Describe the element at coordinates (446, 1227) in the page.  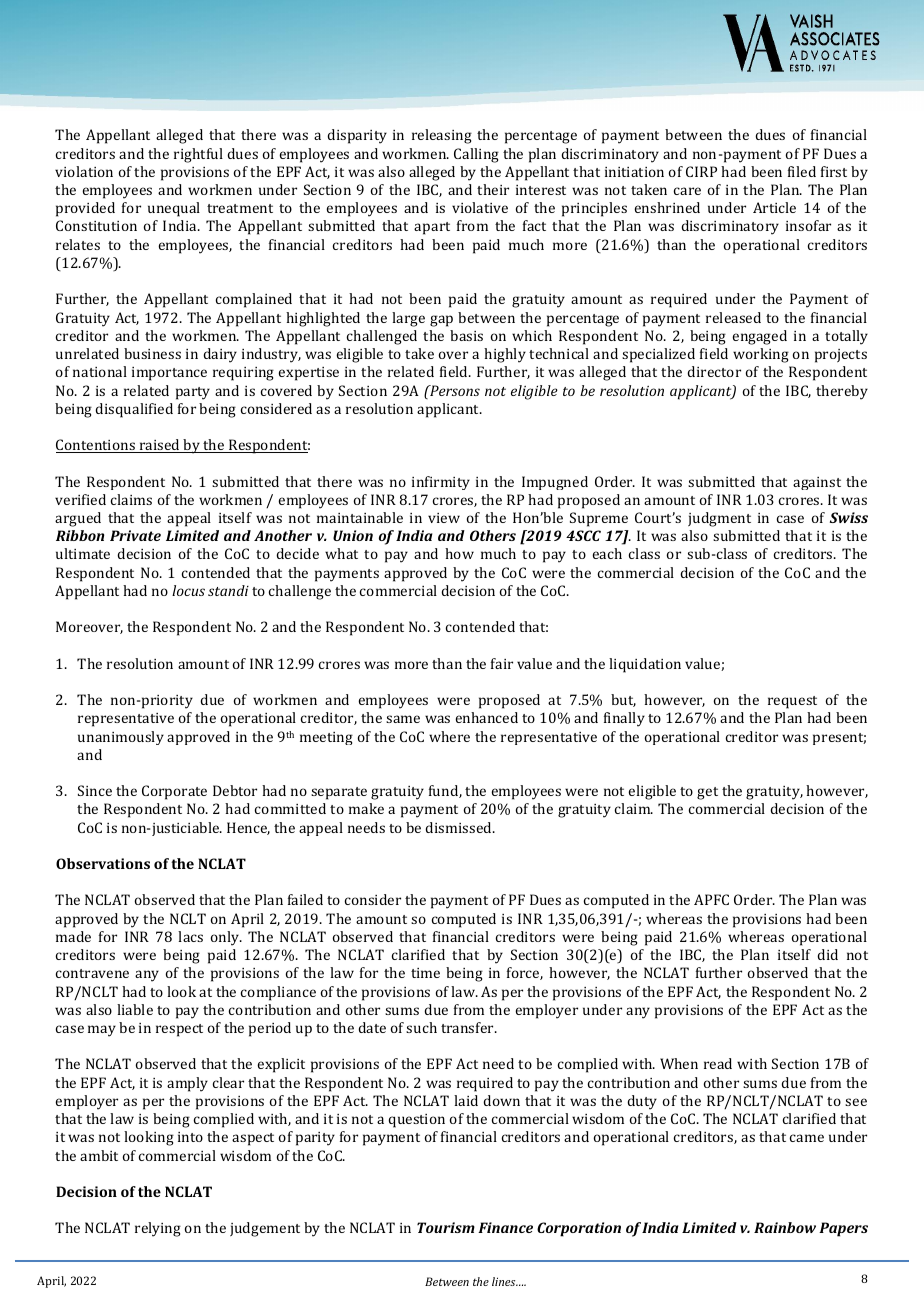
I see `Tourism` at that location.
